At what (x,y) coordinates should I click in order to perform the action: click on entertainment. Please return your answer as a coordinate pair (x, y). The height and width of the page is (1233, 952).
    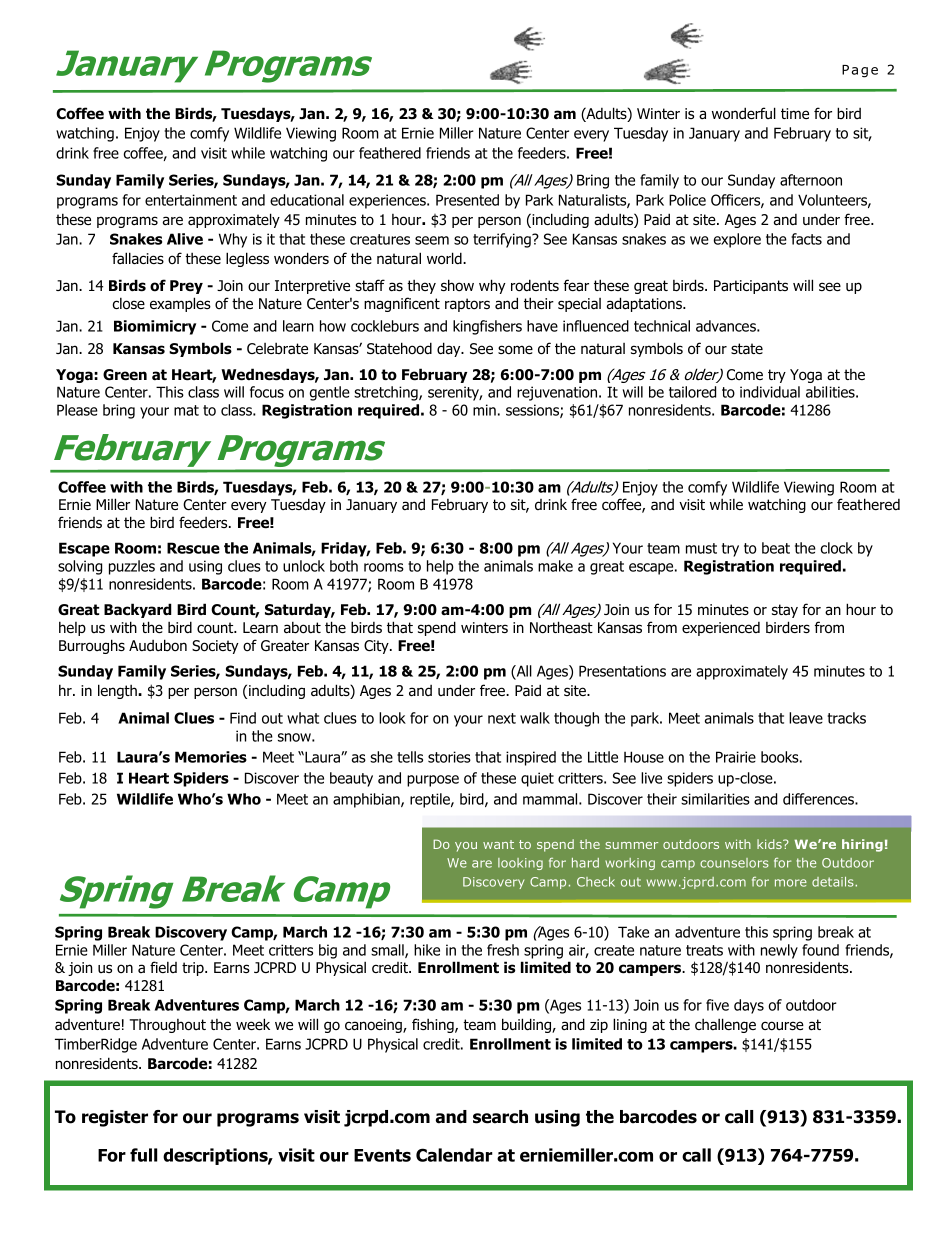
    Looking at the image, I should click on (191, 200).
